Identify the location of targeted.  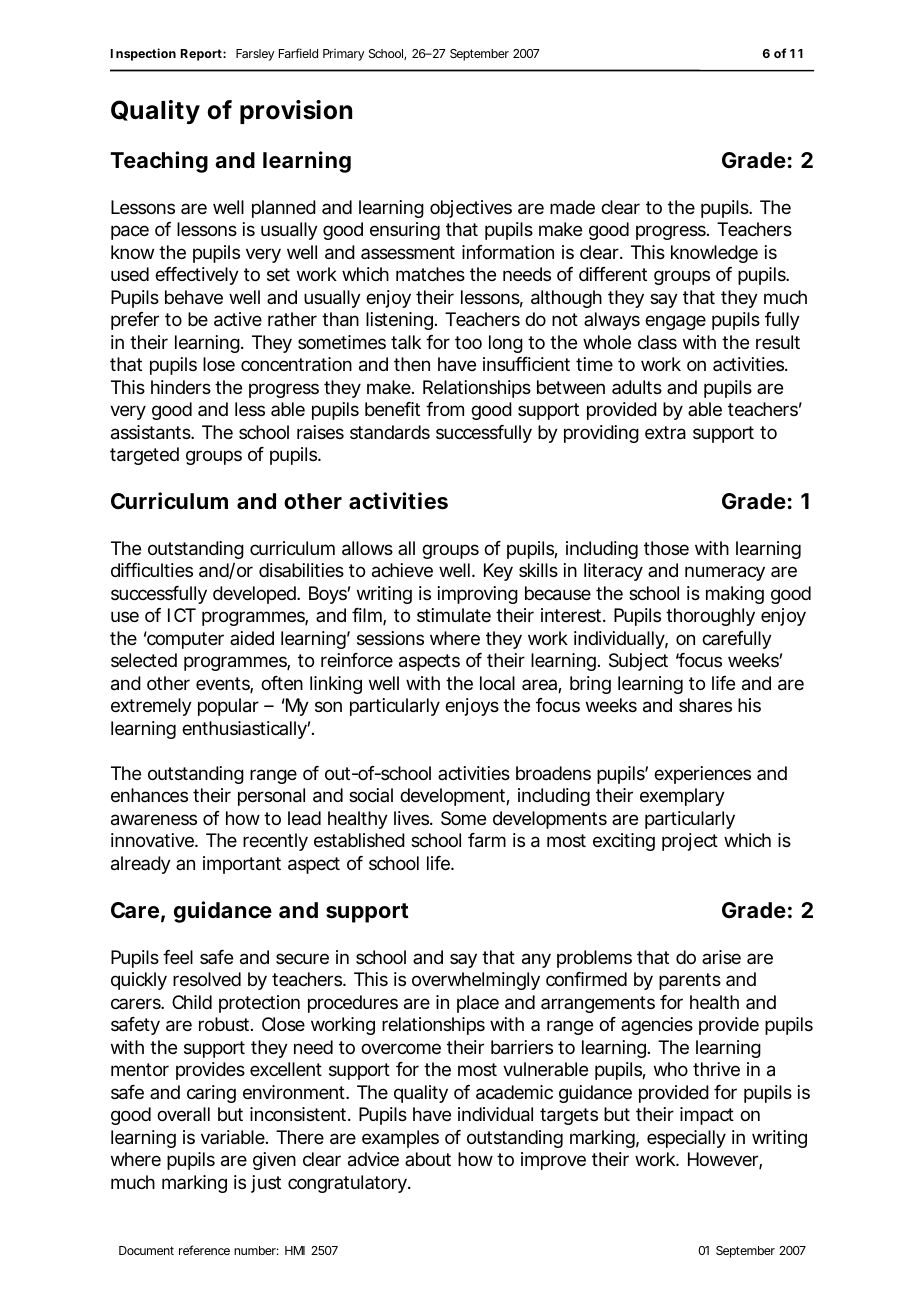
(144, 456).
